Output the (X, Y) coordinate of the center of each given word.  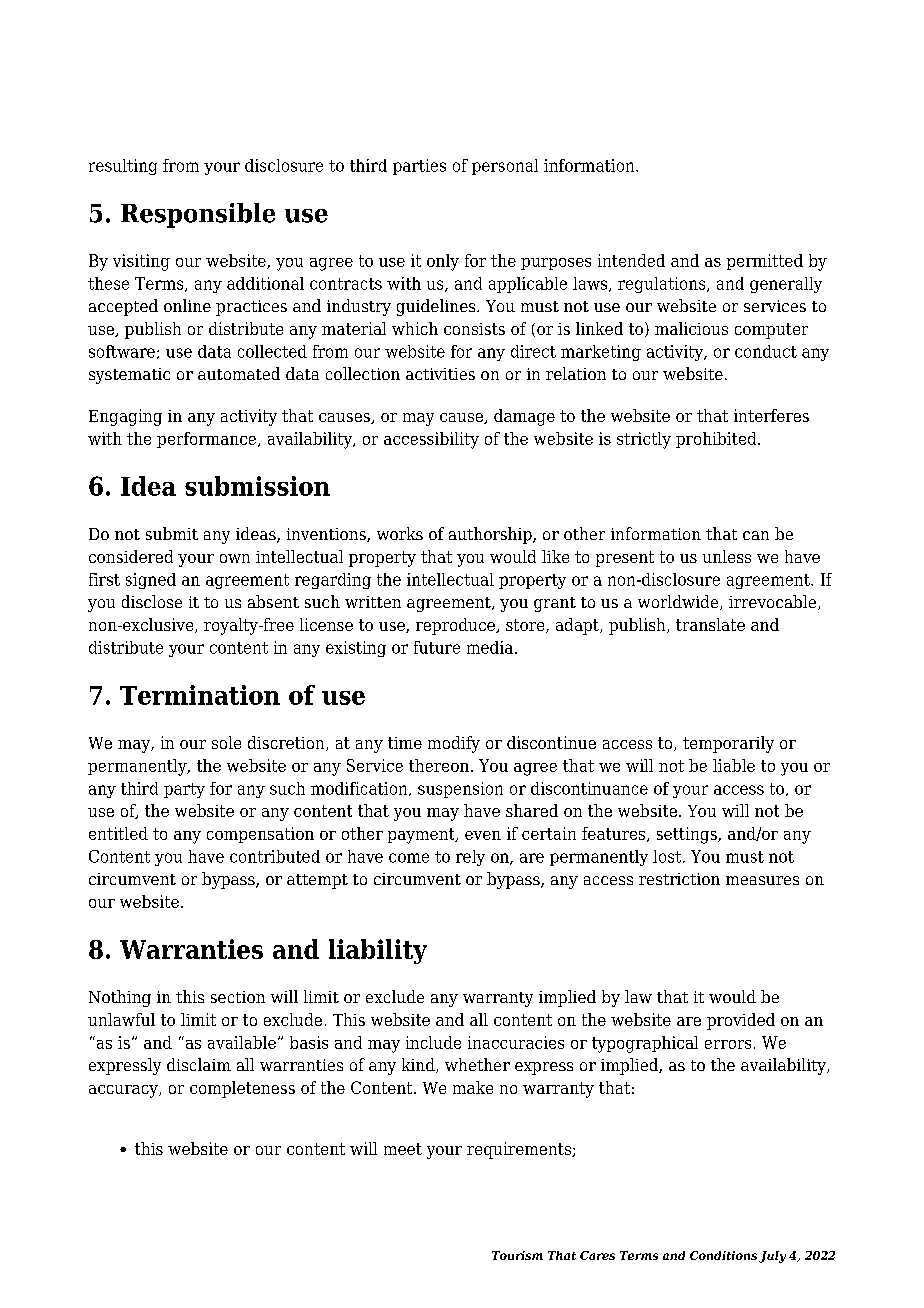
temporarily (728, 744)
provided (741, 1021)
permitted (765, 262)
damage (524, 417)
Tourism (517, 1255)
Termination (200, 695)
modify (454, 744)
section (238, 997)
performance (208, 440)
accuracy (124, 1091)
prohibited (717, 440)
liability (378, 951)
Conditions (723, 1255)
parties (419, 167)
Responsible (198, 215)
